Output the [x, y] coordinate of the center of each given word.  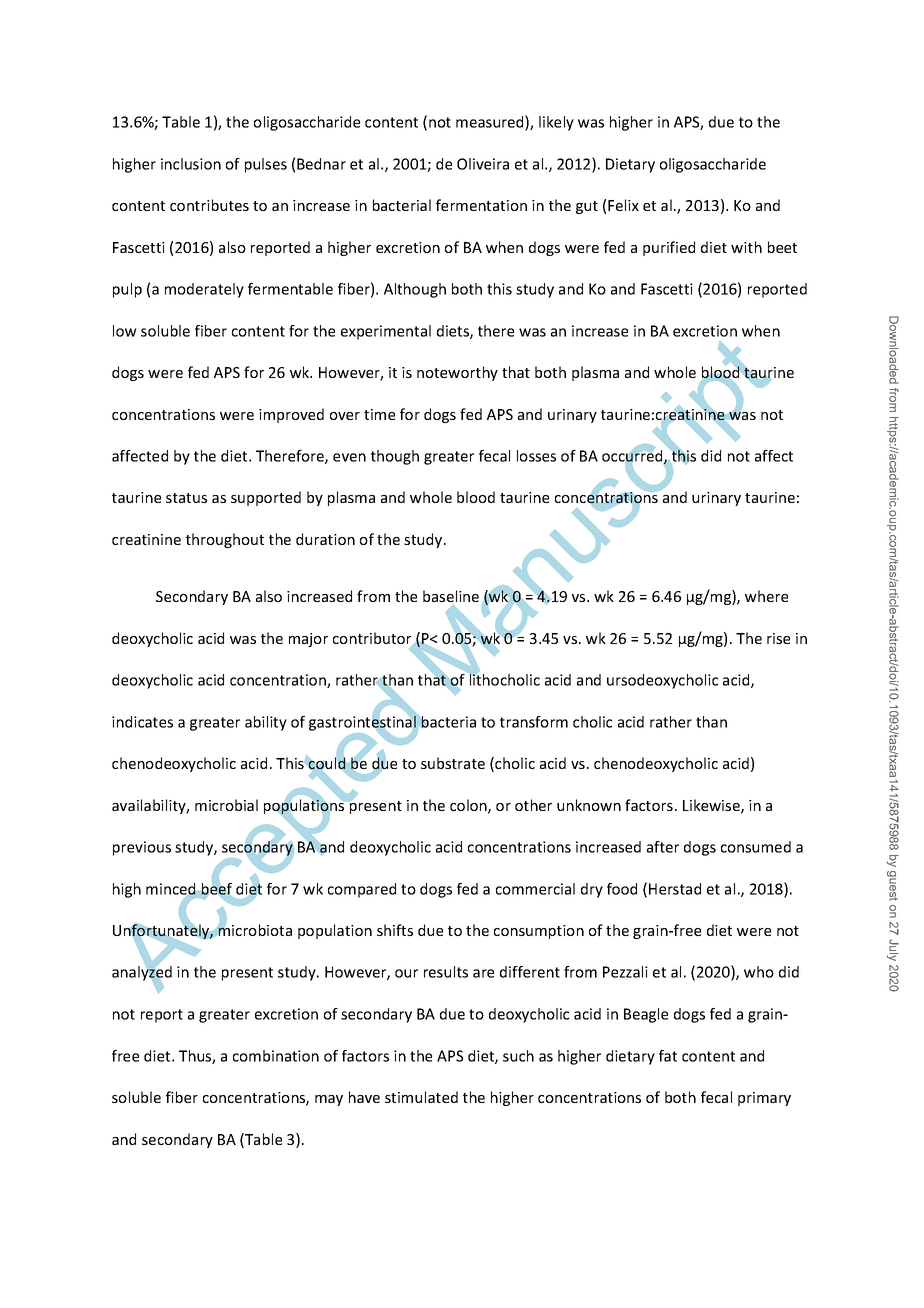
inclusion [191, 164]
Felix [623, 205]
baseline [451, 596]
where [766, 596]
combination [276, 1056]
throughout [225, 540]
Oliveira [483, 164]
